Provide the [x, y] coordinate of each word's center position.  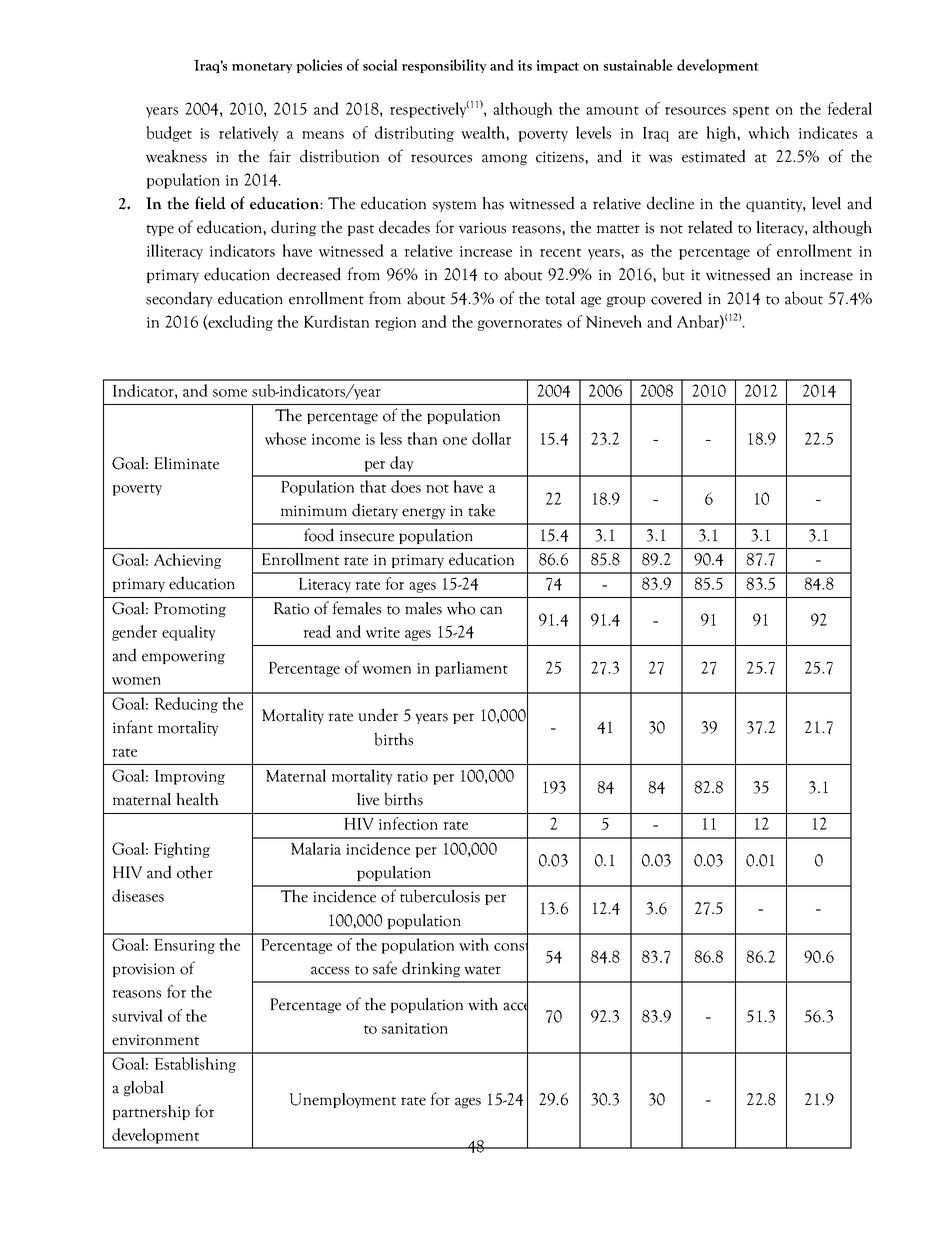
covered [676, 298]
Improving [190, 777]
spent [751, 112]
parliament [471, 669]
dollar [491, 438]
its [525, 65]
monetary [262, 67]
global [144, 1088]
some [230, 393]
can [491, 610]
